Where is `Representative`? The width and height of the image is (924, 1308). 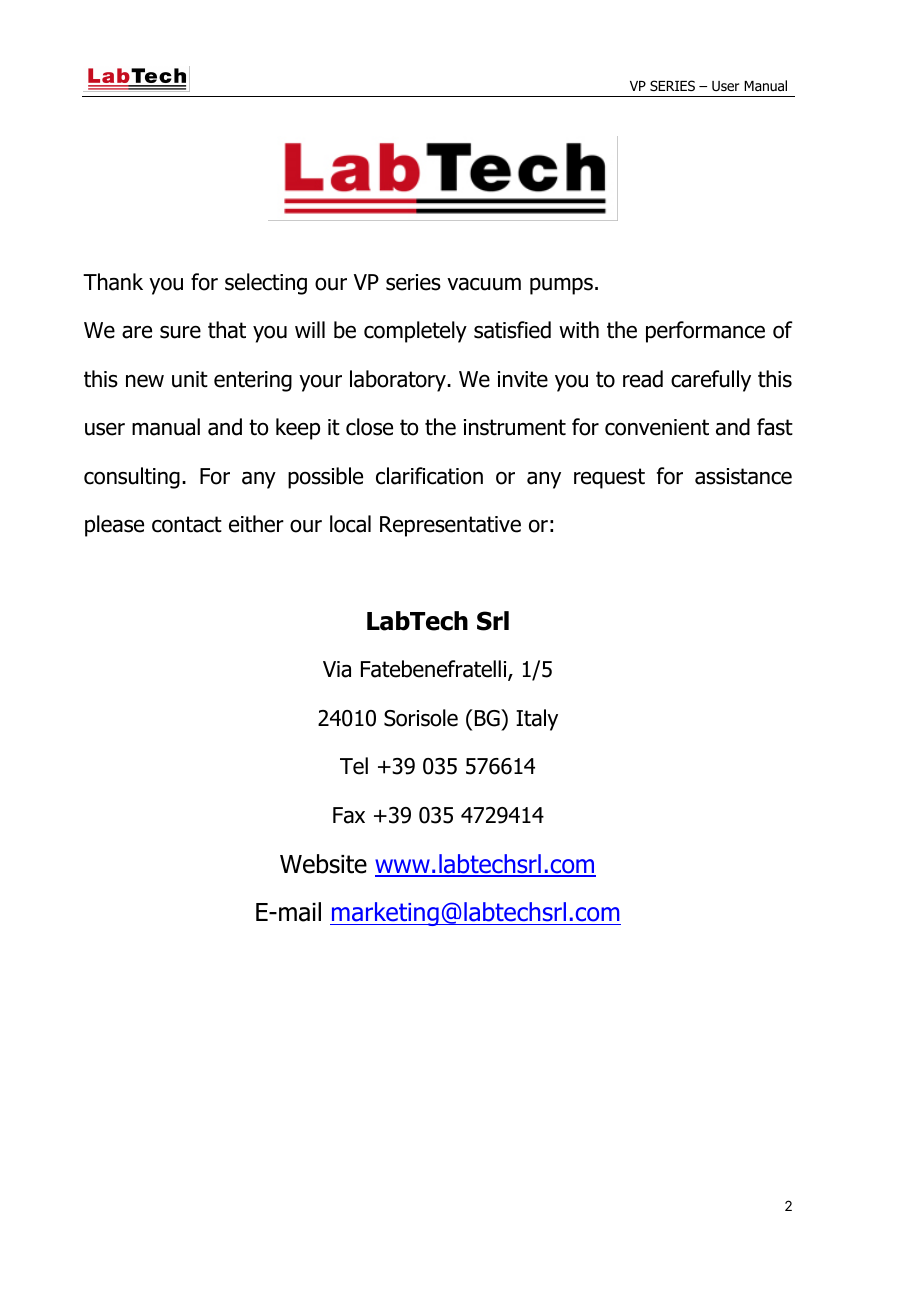
Representative is located at coordinates (450, 526).
